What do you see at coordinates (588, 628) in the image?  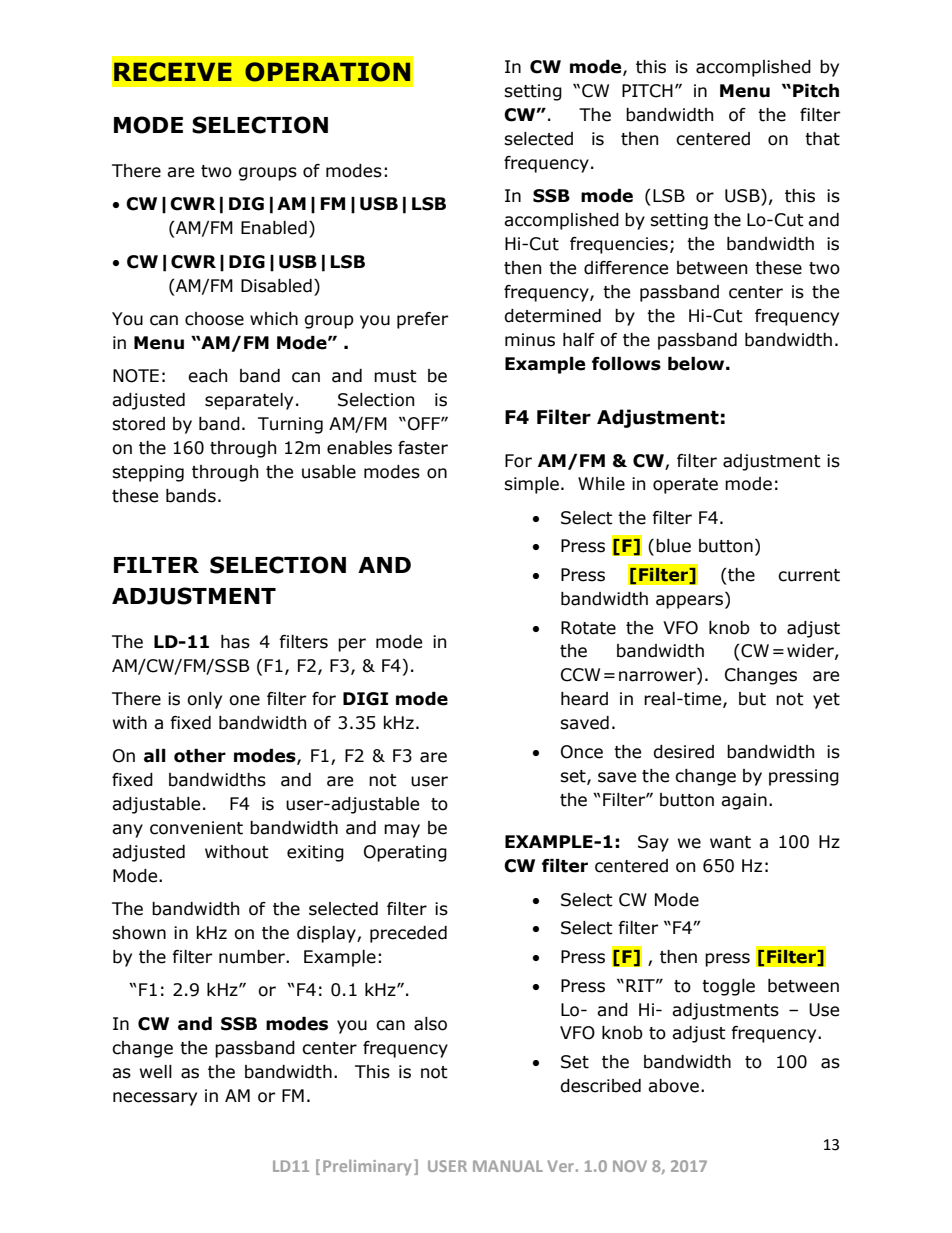 I see `Rotate` at bounding box center [588, 628].
